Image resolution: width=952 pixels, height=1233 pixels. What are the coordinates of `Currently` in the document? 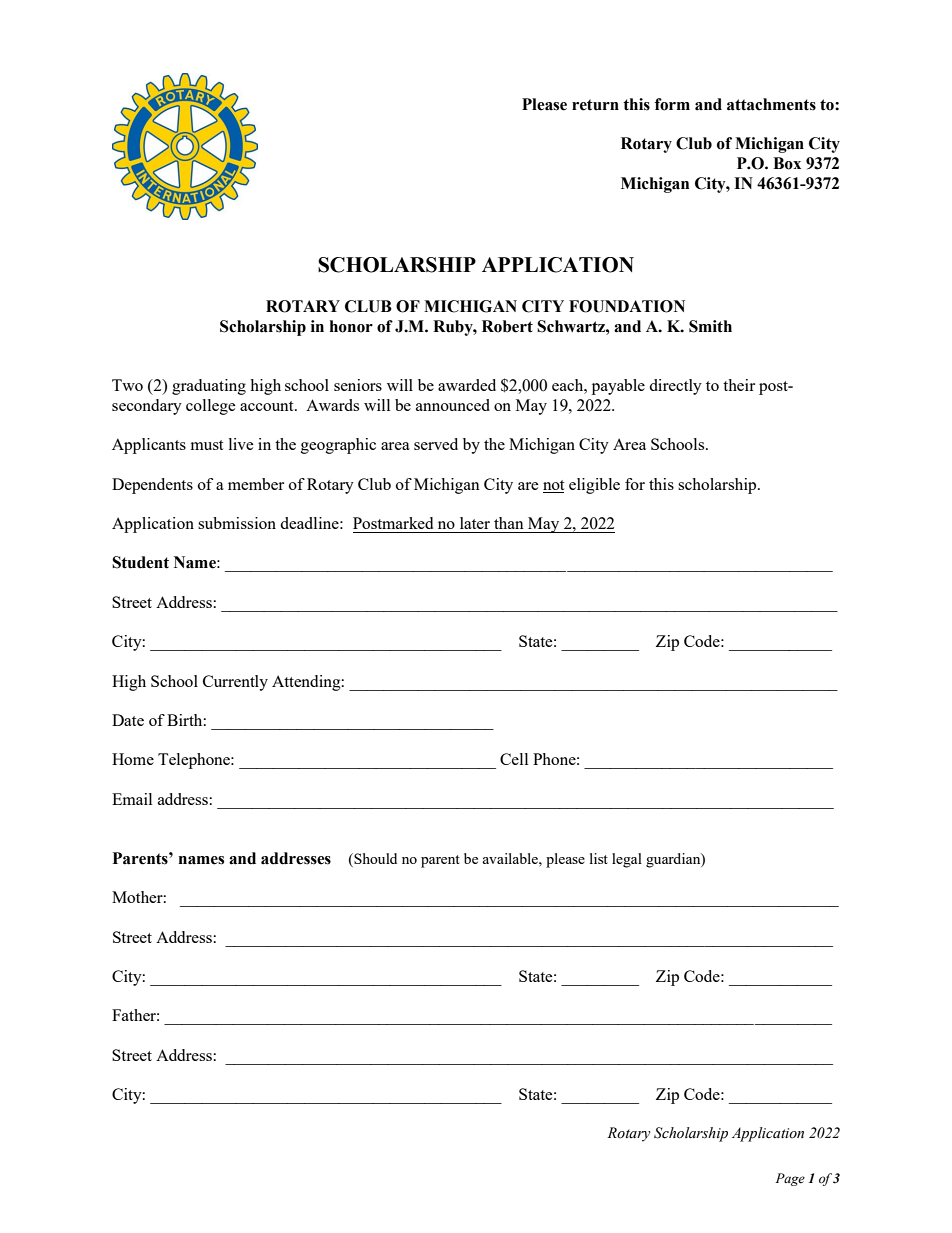 It's located at (235, 683).
